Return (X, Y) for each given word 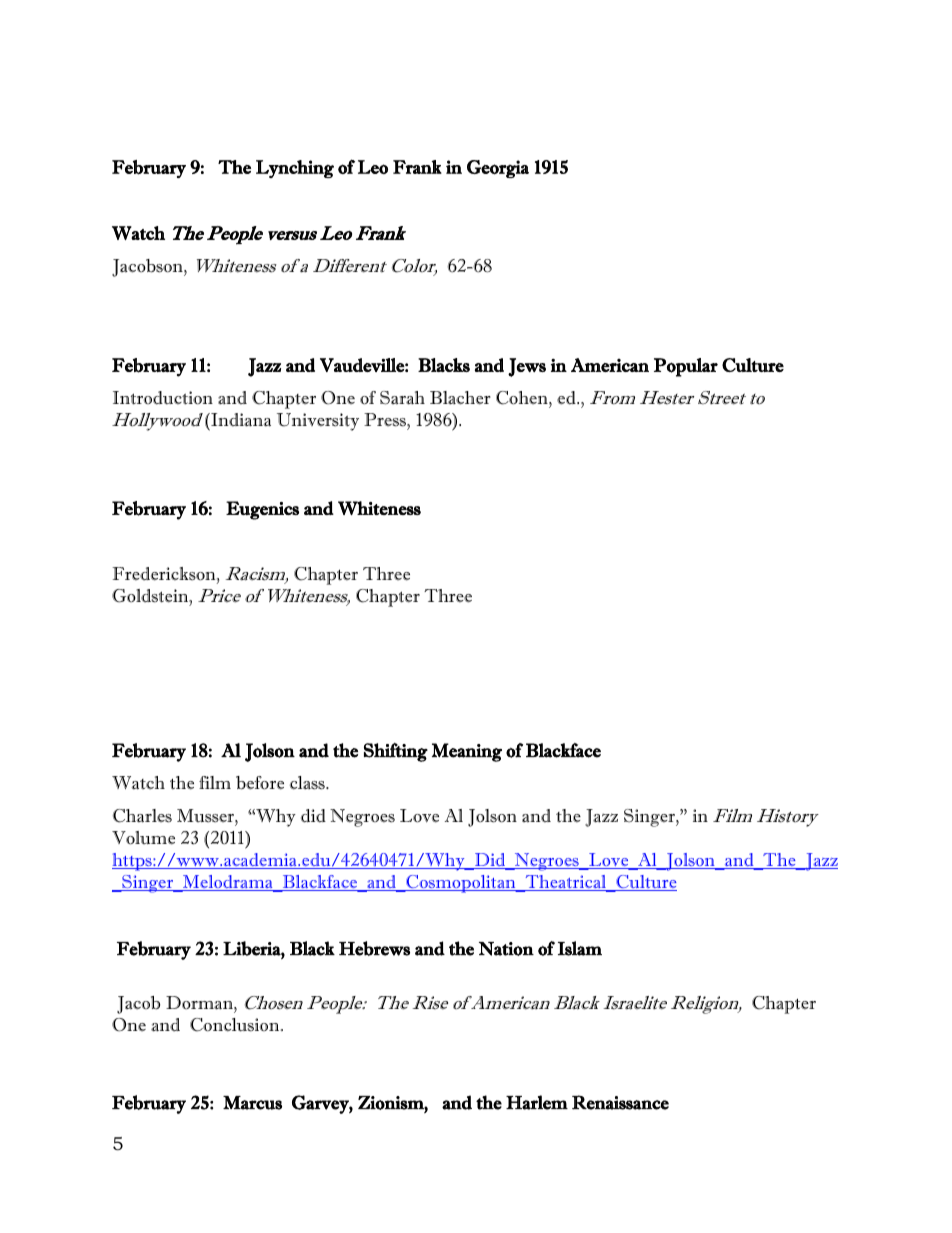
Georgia (498, 169)
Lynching (295, 169)
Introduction (163, 398)
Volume (143, 838)
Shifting (396, 752)
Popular (686, 367)
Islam (580, 948)
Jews (527, 367)
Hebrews (374, 948)
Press (386, 420)
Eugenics (262, 510)
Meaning (467, 752)
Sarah (402, 398)
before (260, 783)
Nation (506, 949)
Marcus (252, 1103)
